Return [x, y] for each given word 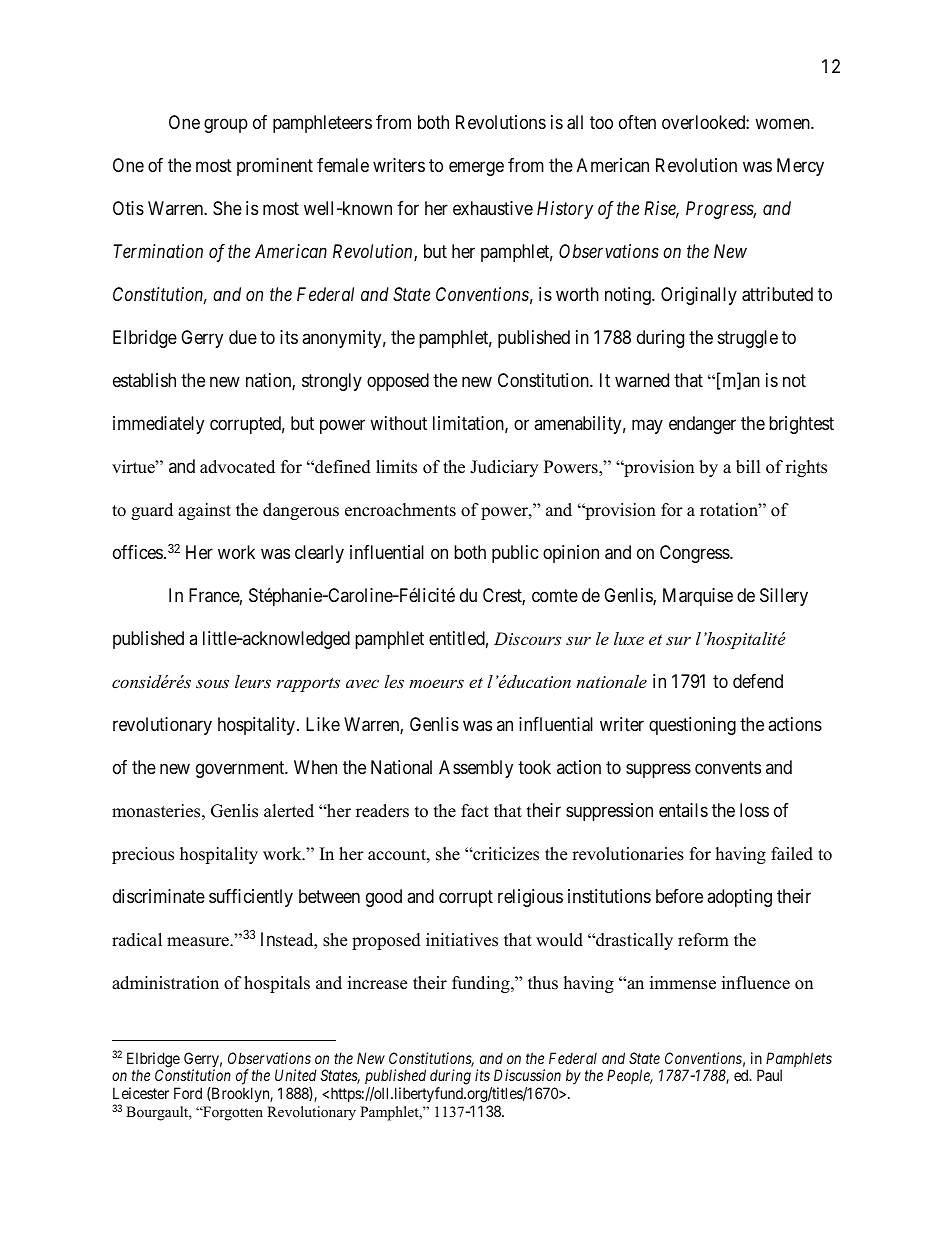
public [515, 554]
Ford [188, 1093]
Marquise [698, 597]
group [226, 126]
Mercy [800, 167]
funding [482, 984]
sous [212, 683]
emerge [476, 168]
